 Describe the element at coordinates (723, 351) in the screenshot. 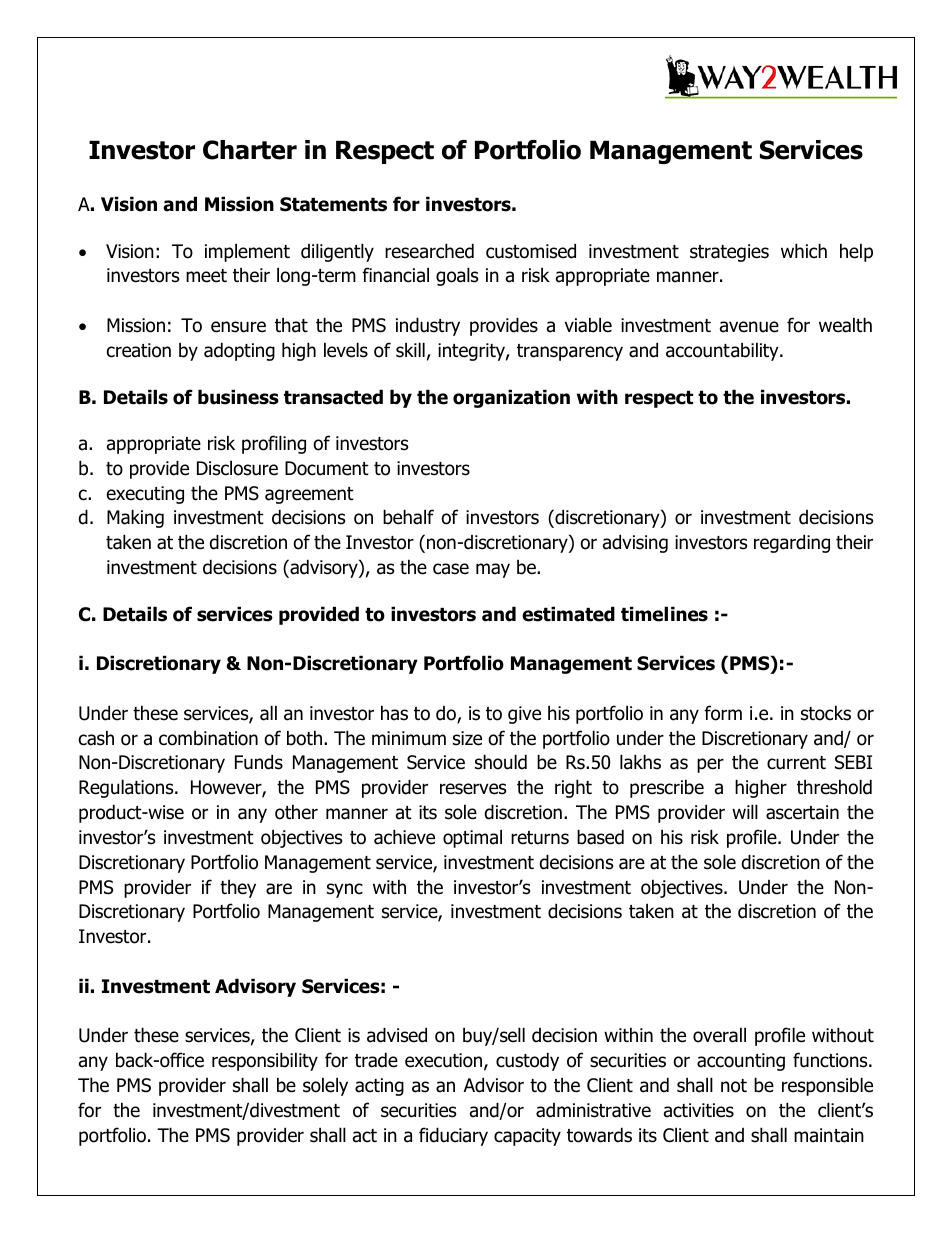

I see `accountability` at that location.
